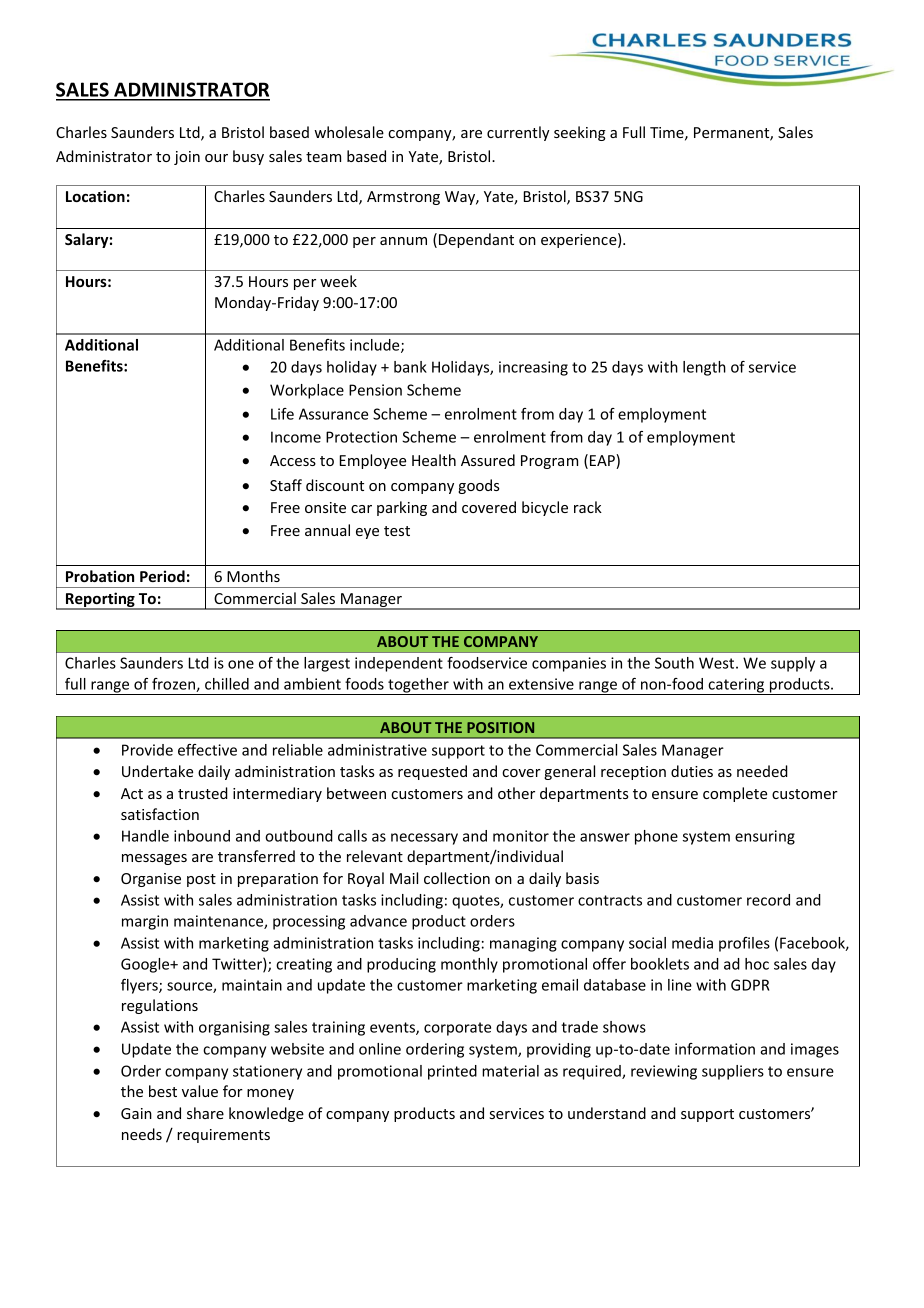 The image size is (924, 1308). What do you see at coordinates (205, 1113) in the screenshot?
I see `share` at bounding box center [205, 1113].
